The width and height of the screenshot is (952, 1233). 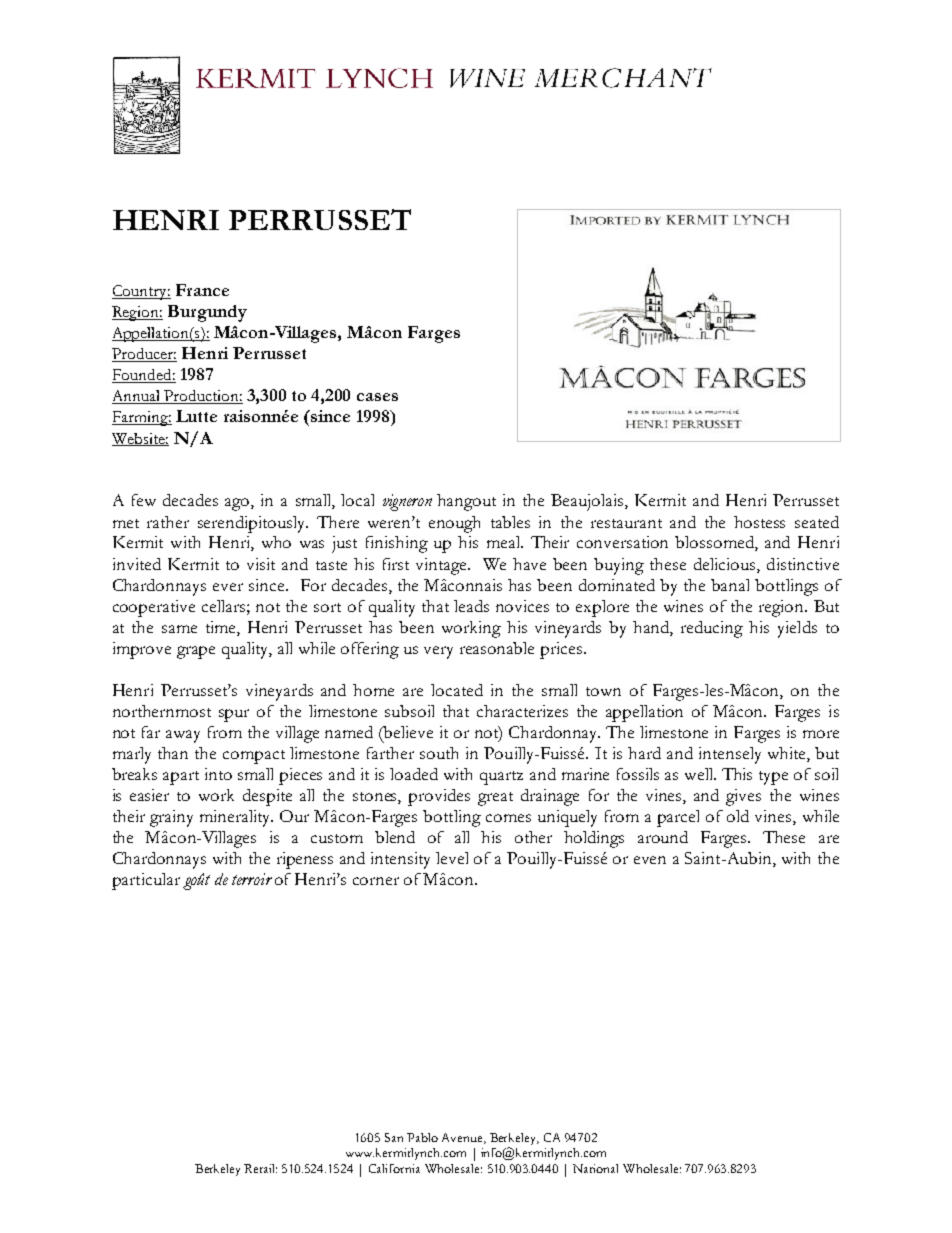 I want to click on Burgundy, so click(x=207, y=313).
